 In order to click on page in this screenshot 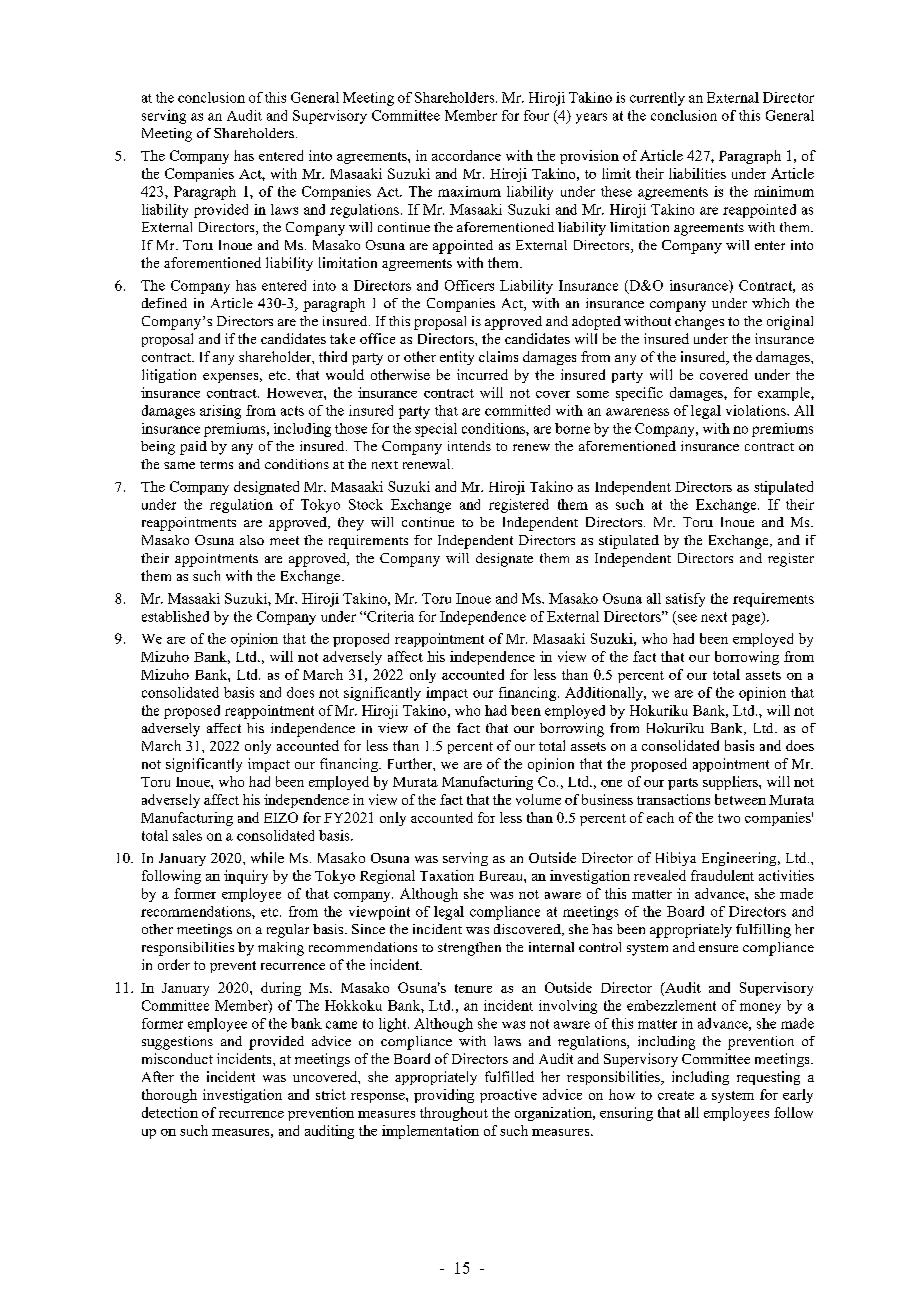, I will do `click(747, 618)`.
